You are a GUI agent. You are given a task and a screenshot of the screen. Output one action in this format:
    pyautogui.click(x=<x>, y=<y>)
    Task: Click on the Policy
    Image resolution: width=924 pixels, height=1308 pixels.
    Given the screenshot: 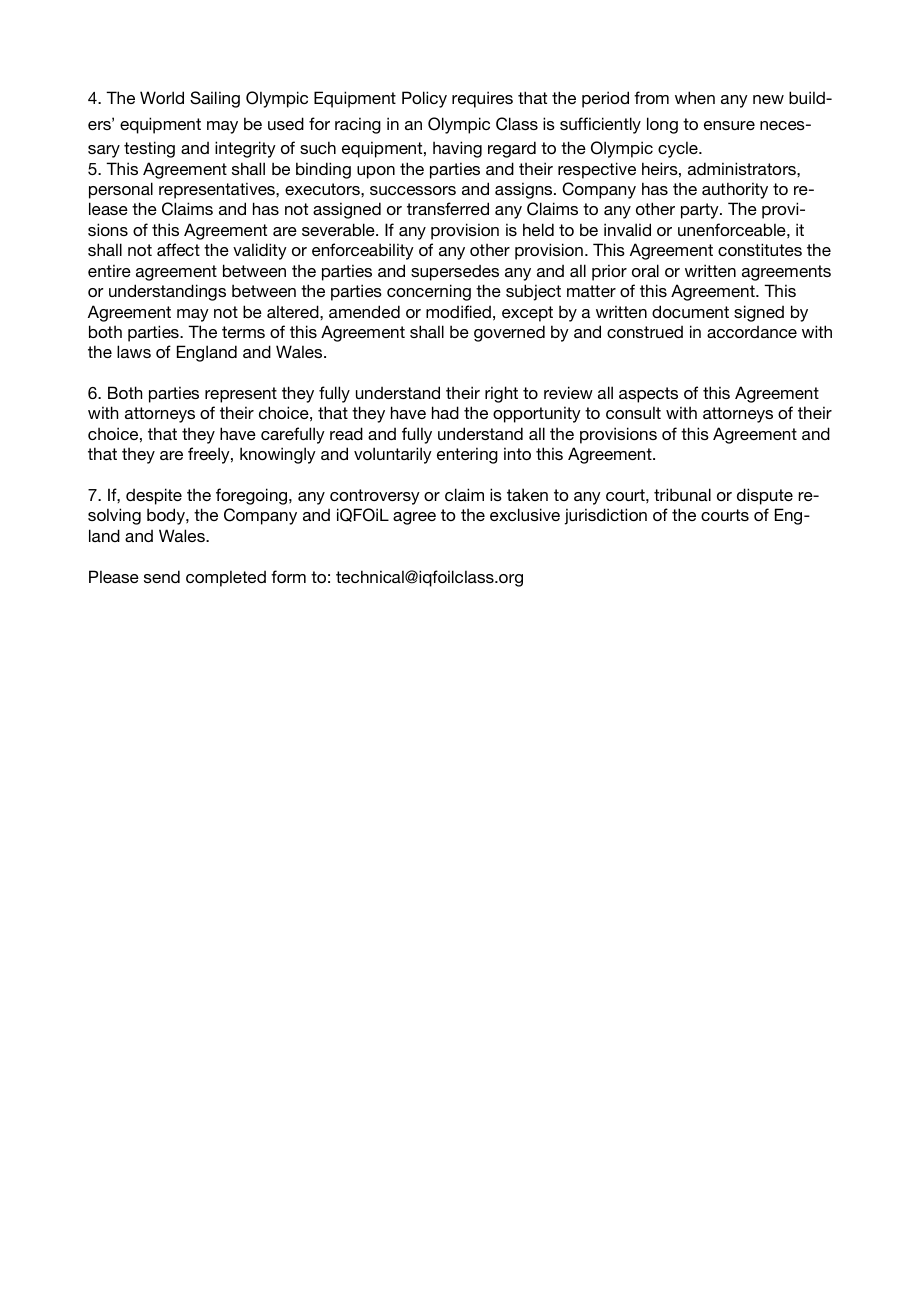 What is the action you would take?
    pyautogui.click(x=424, y=99)
